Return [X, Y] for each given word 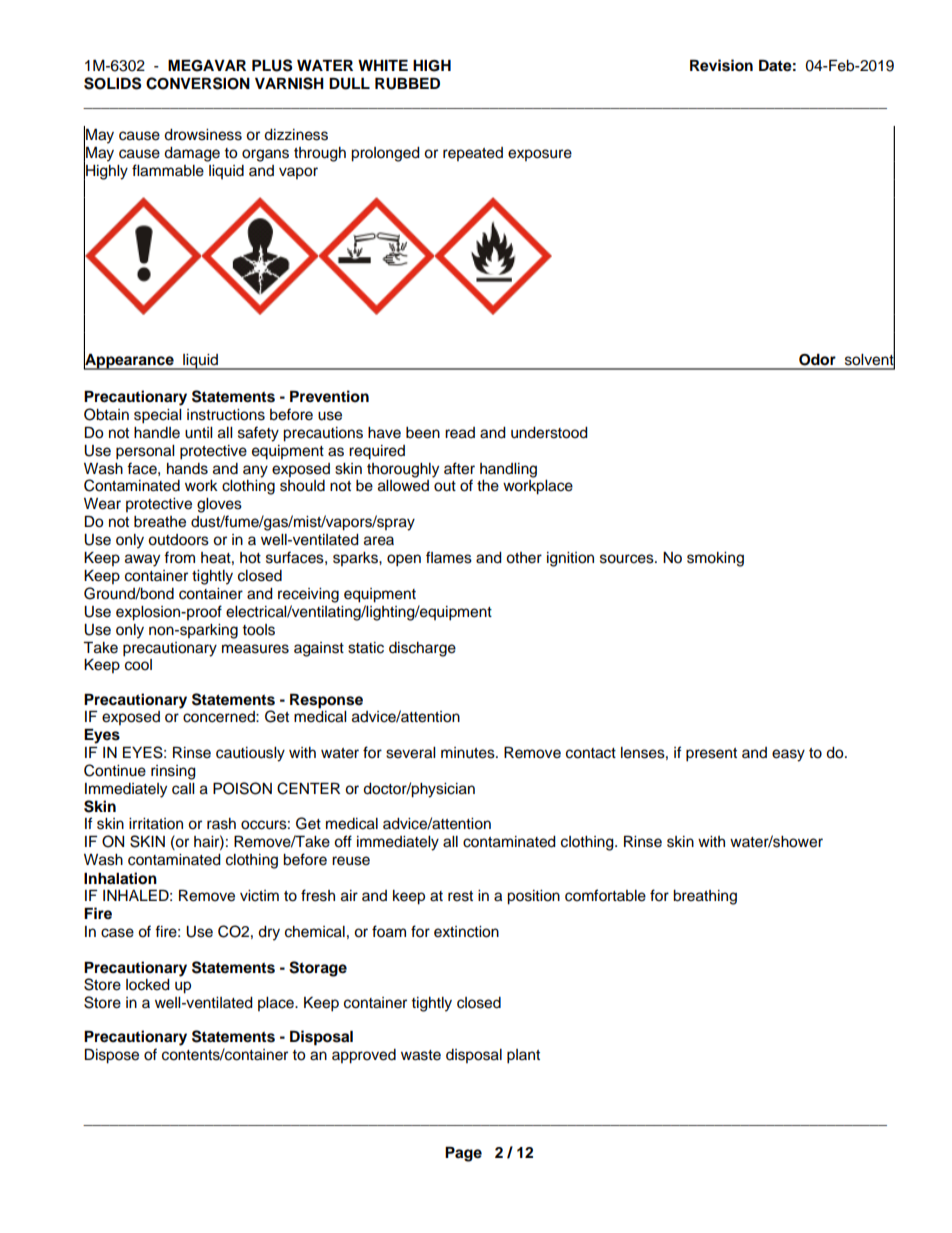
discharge [422, 649]
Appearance [129, 360]
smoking [715, 559]
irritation [156, 824]
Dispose [112, 1056]
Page [463, 1154]
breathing [705, 897]
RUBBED [407, 83]
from [179, 557]
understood [549, 433]
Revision [721, 65]
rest [460, 896]
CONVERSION [198, 83]
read [460, 433]
